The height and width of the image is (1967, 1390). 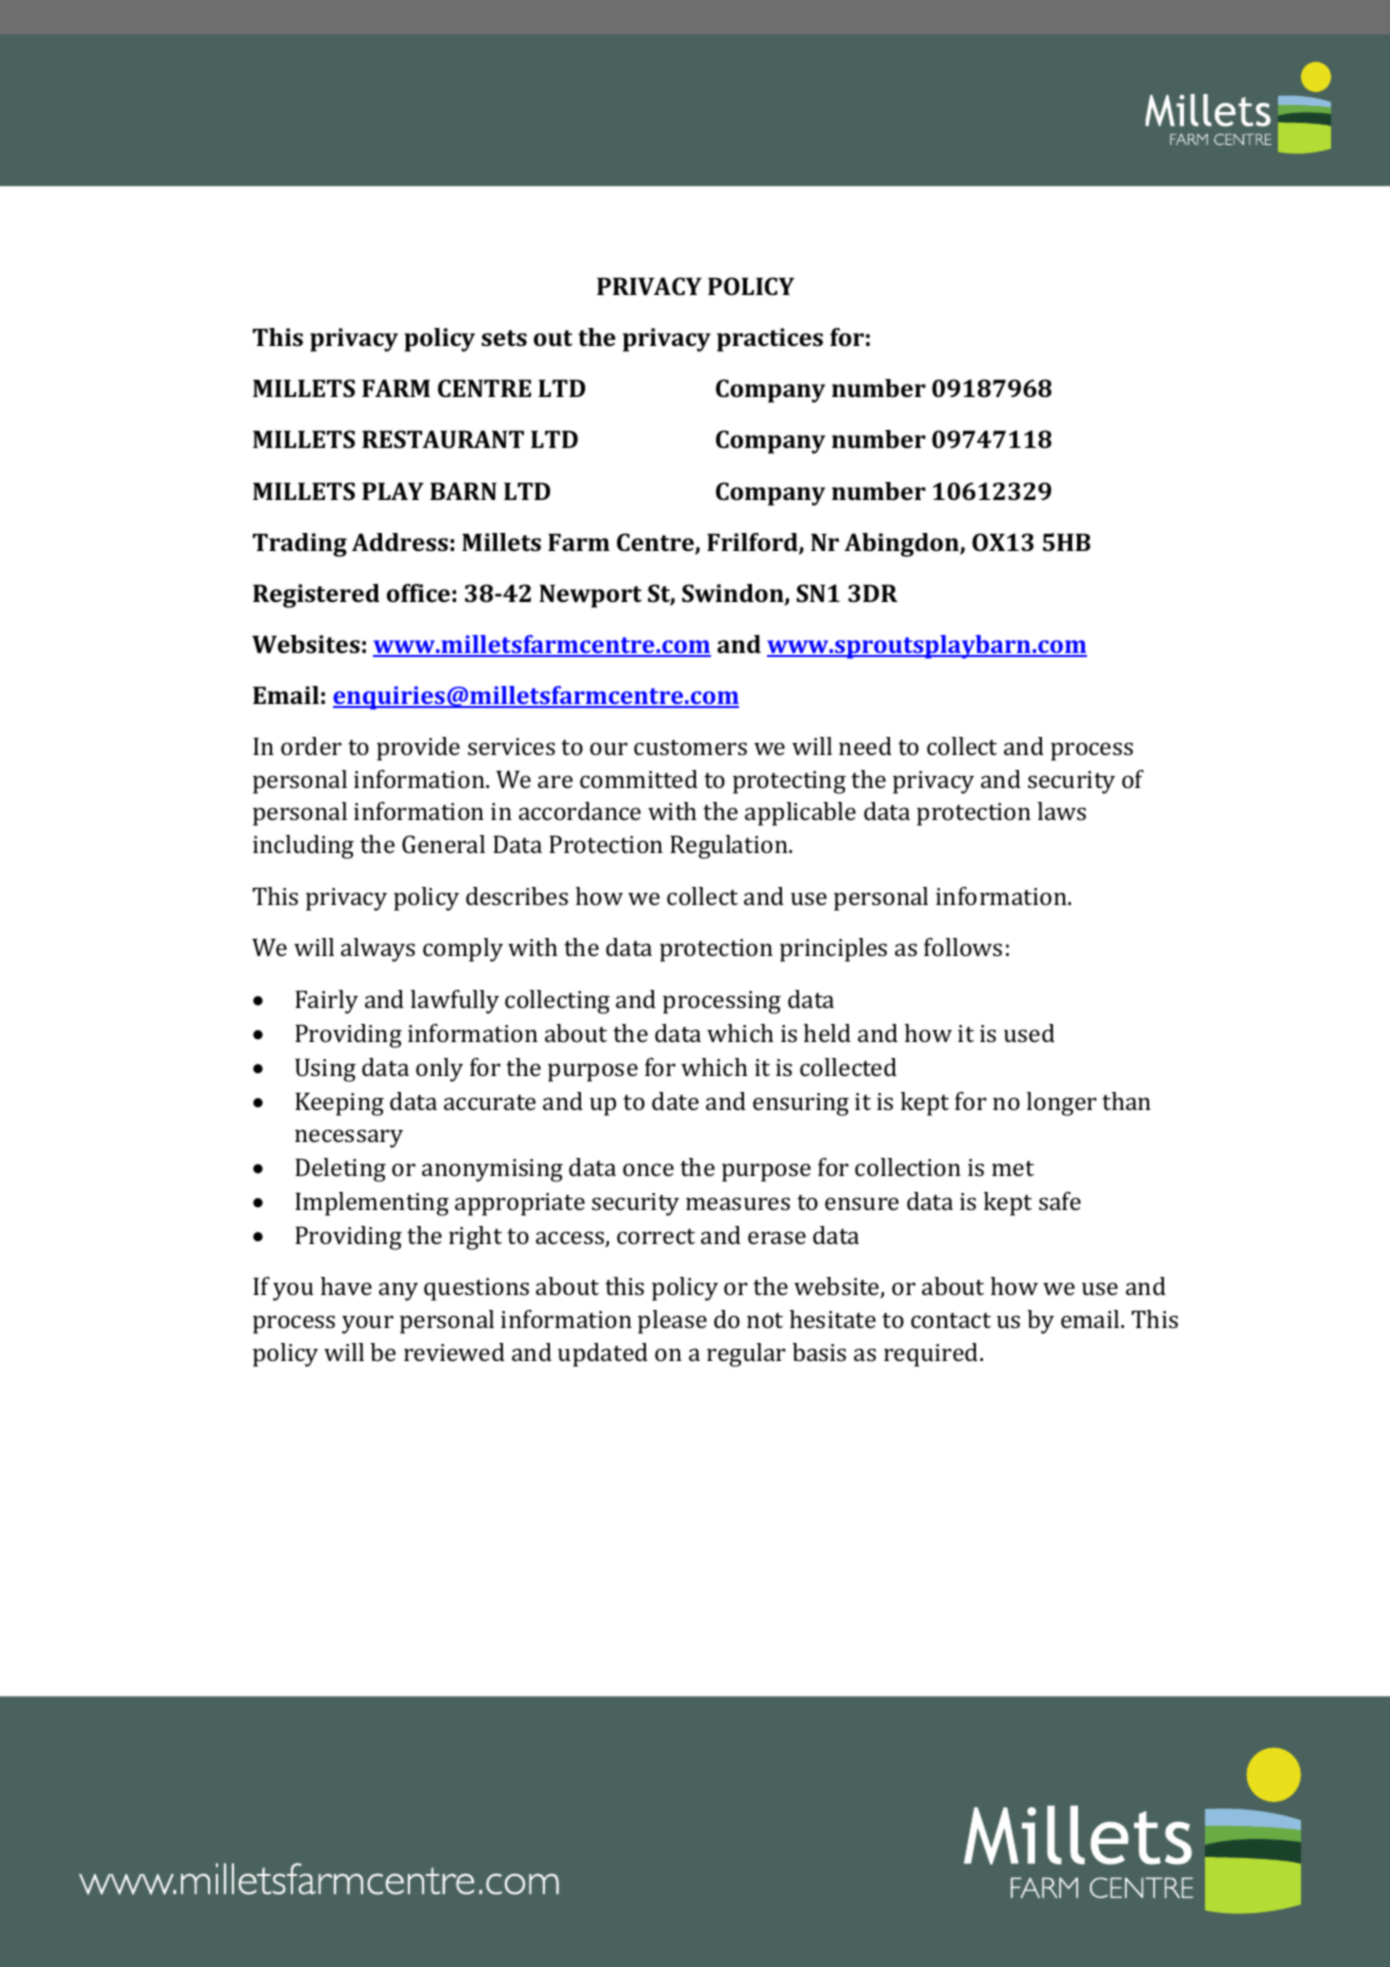 What do you see at coordinates (951, 1320) in the image?
I see `contact` at bounding box center [951, 1320].
